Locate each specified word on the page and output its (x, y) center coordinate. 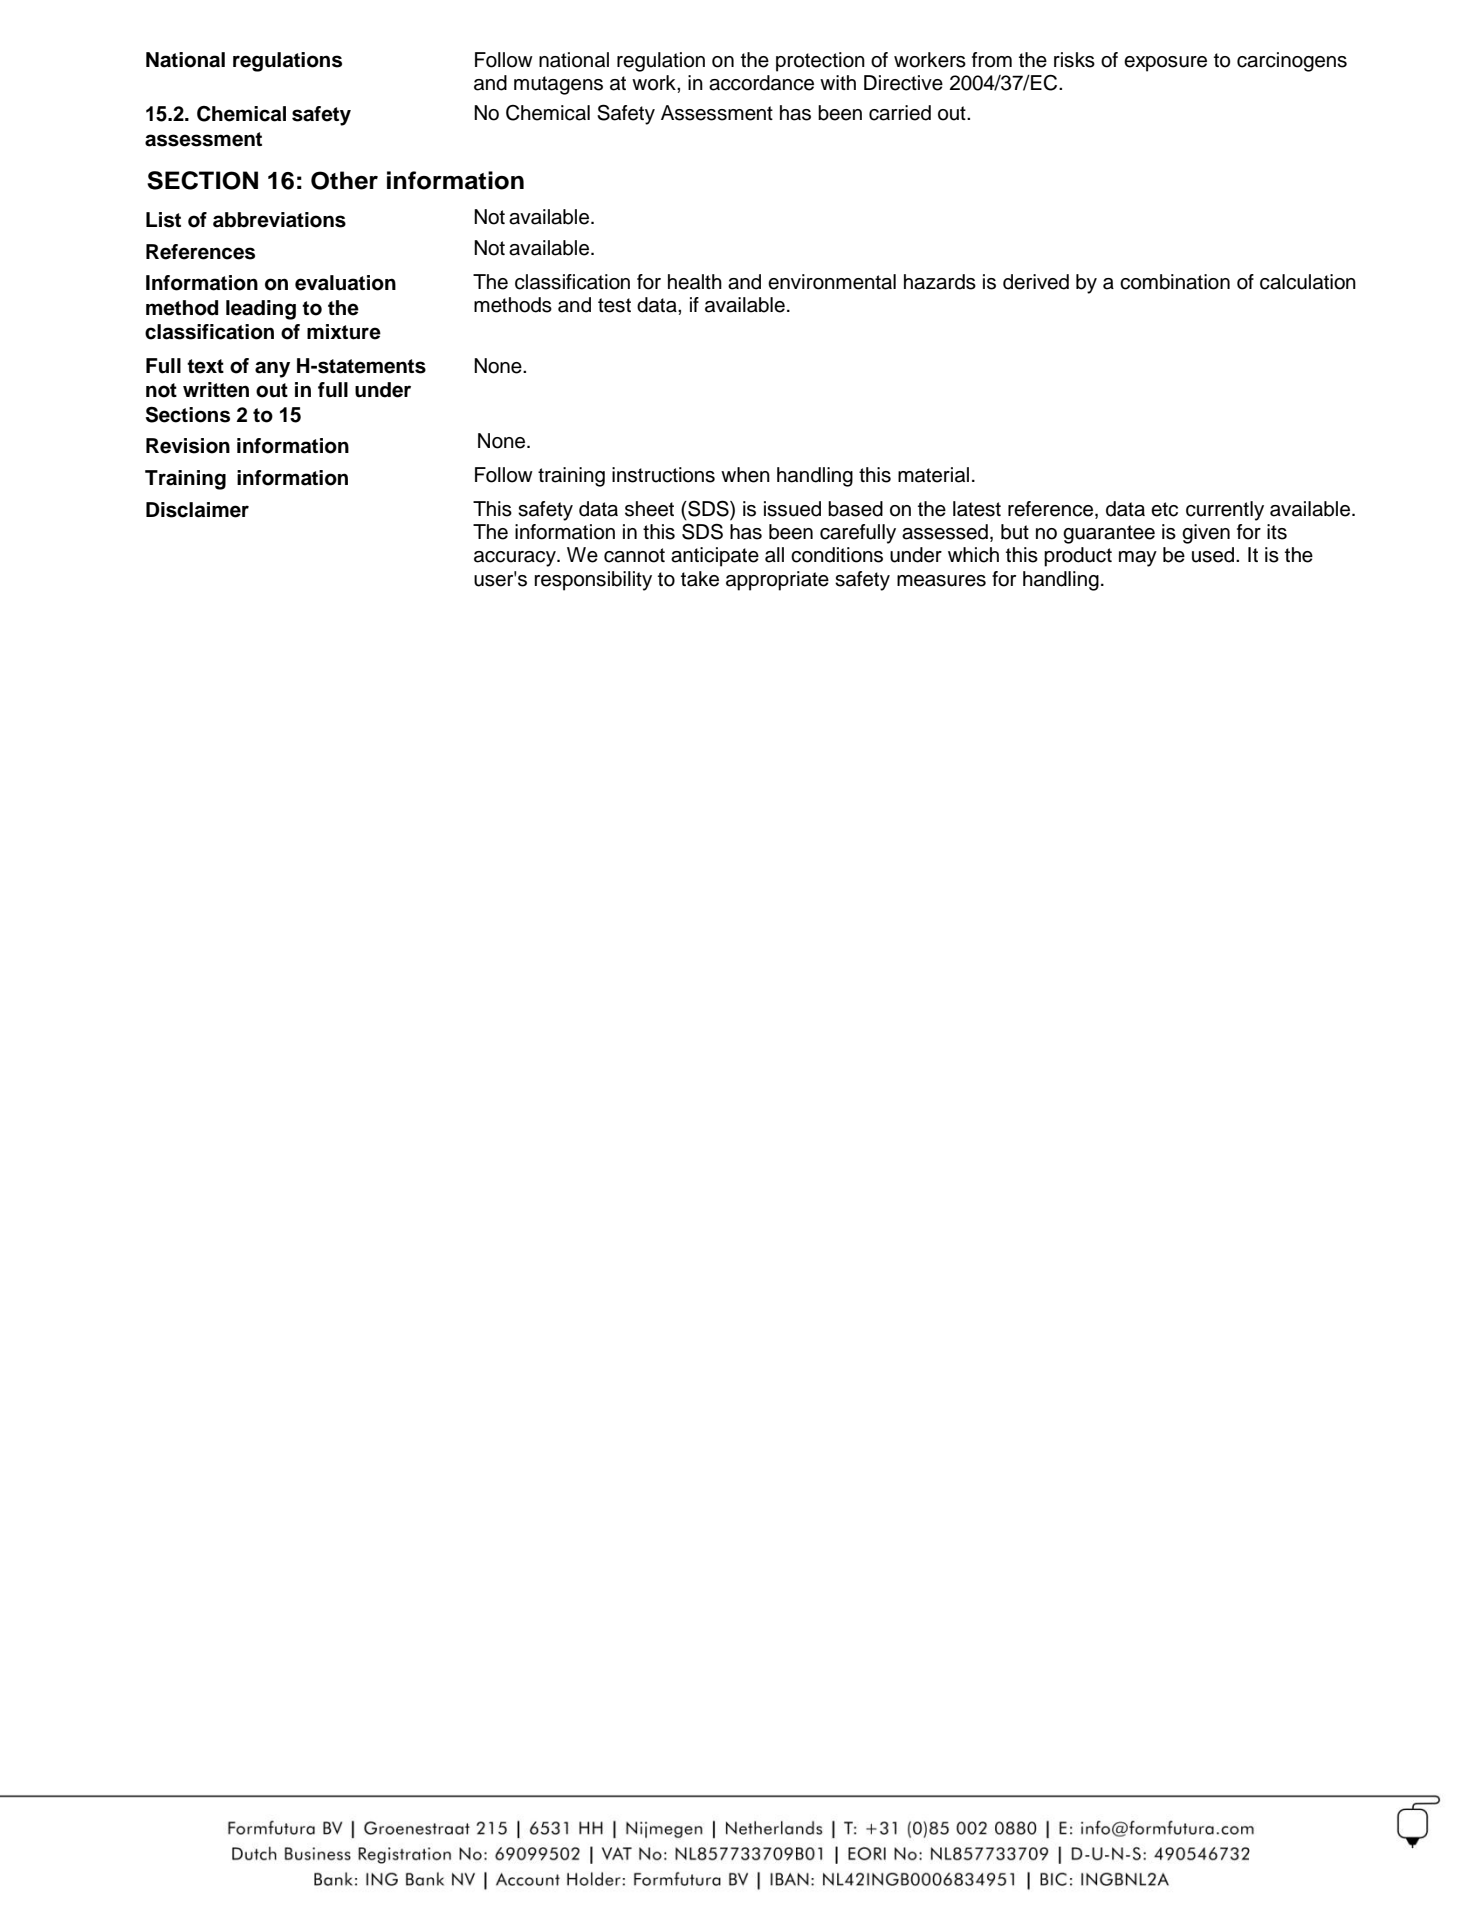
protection (820, 62)
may (1138, 559)
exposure (1165, 64)
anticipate (715, 557)
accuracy (516, 559)
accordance (761, 83)
